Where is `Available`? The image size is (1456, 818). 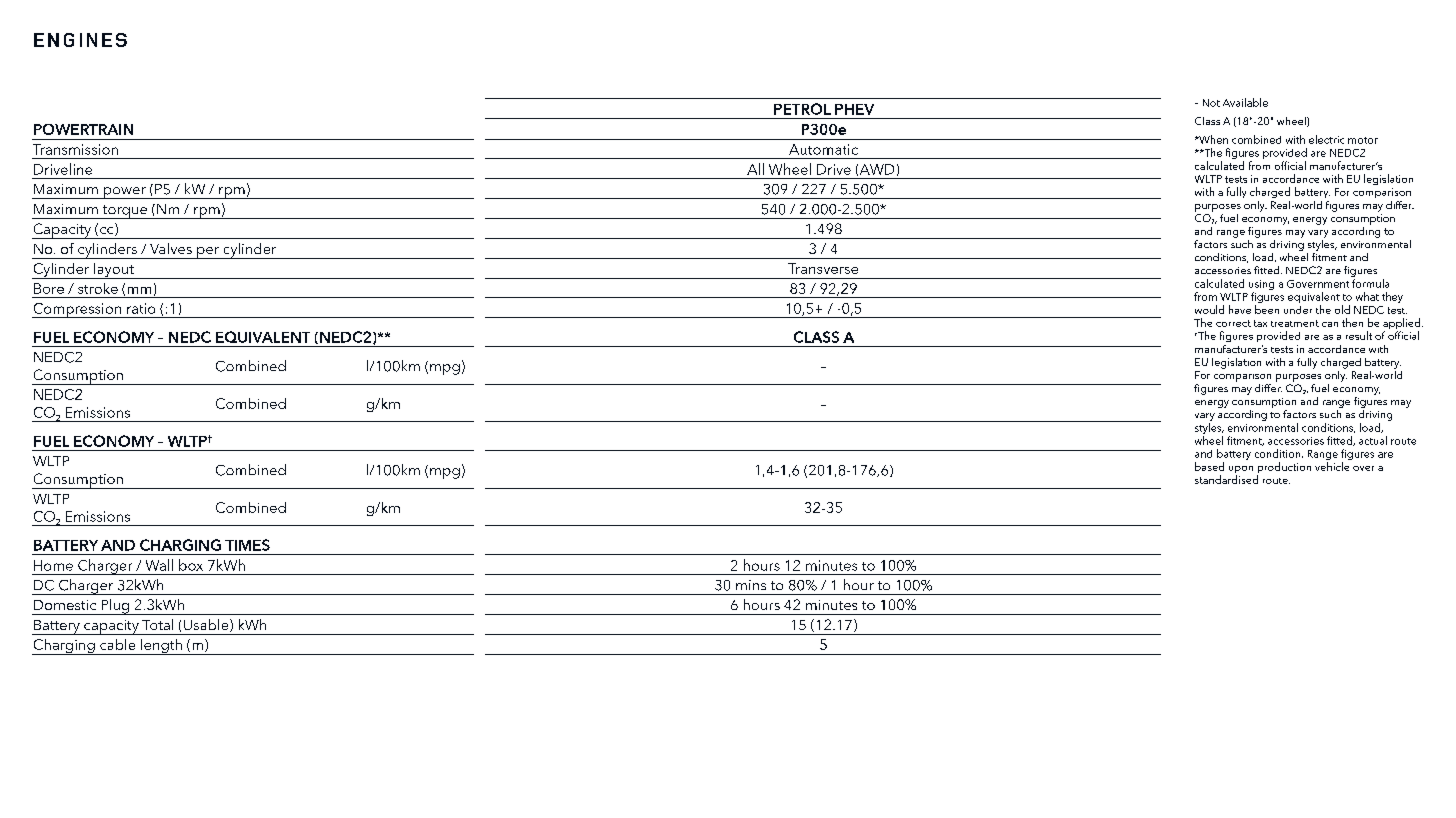
Available is located at coordinates (1245, 102).
